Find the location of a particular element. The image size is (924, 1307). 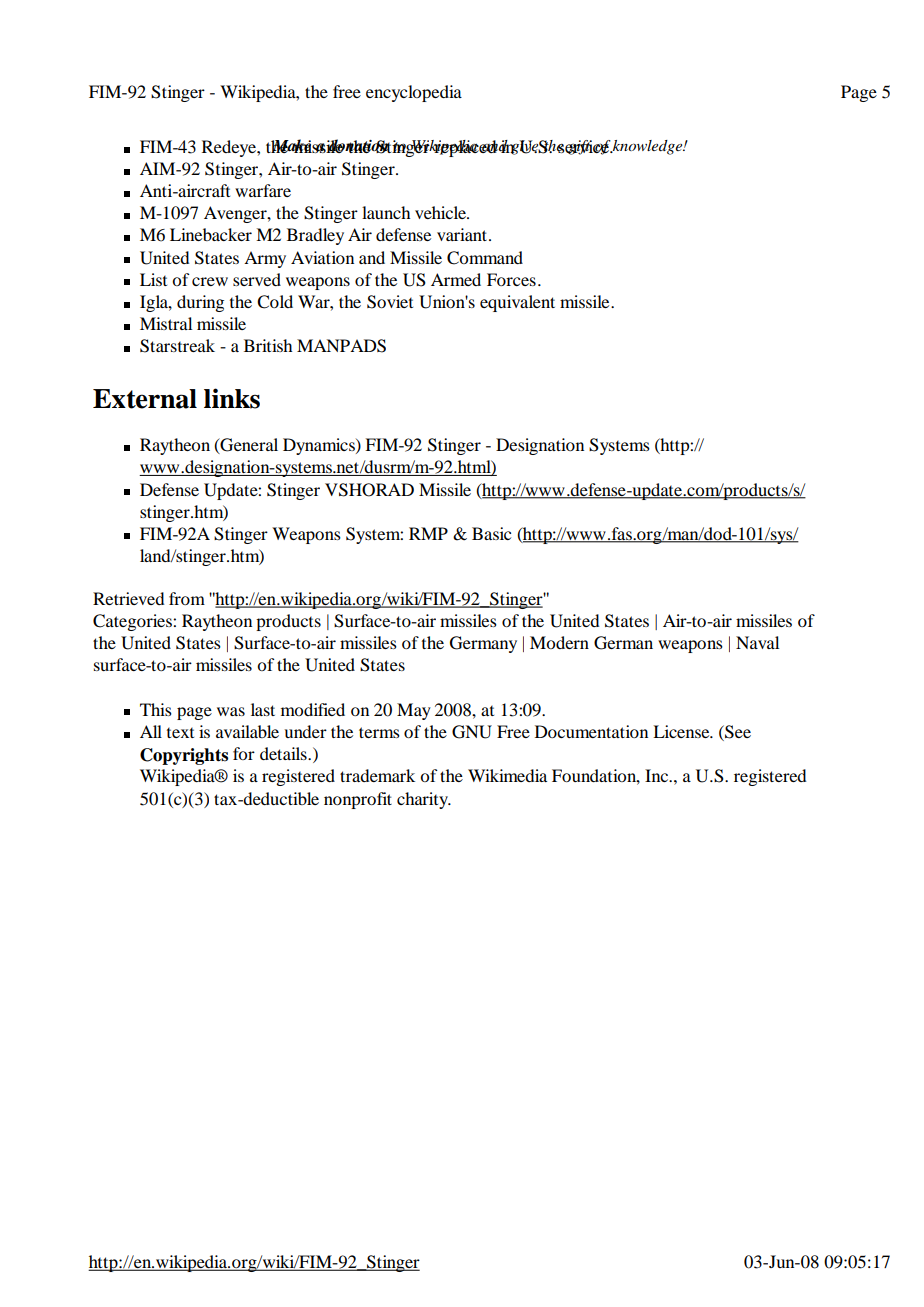

Linebacker is located at coordinates (211, 234).
